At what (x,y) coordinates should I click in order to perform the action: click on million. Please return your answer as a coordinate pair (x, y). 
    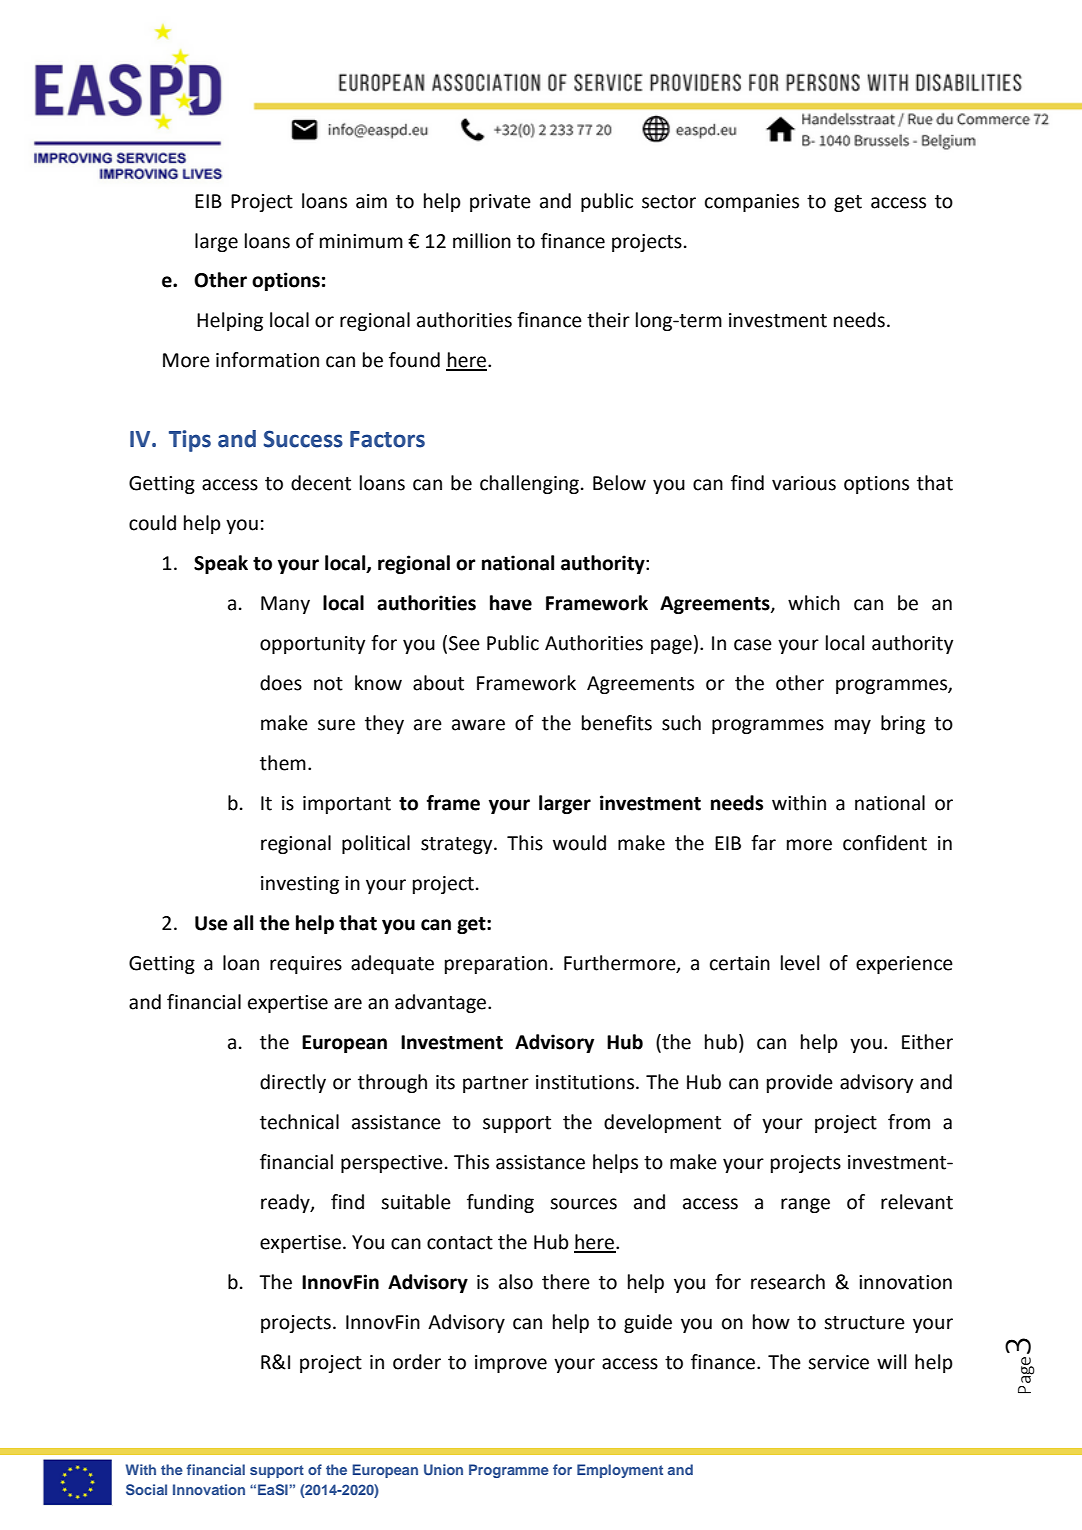
    Looking at the image, I should click on (482, 241).
